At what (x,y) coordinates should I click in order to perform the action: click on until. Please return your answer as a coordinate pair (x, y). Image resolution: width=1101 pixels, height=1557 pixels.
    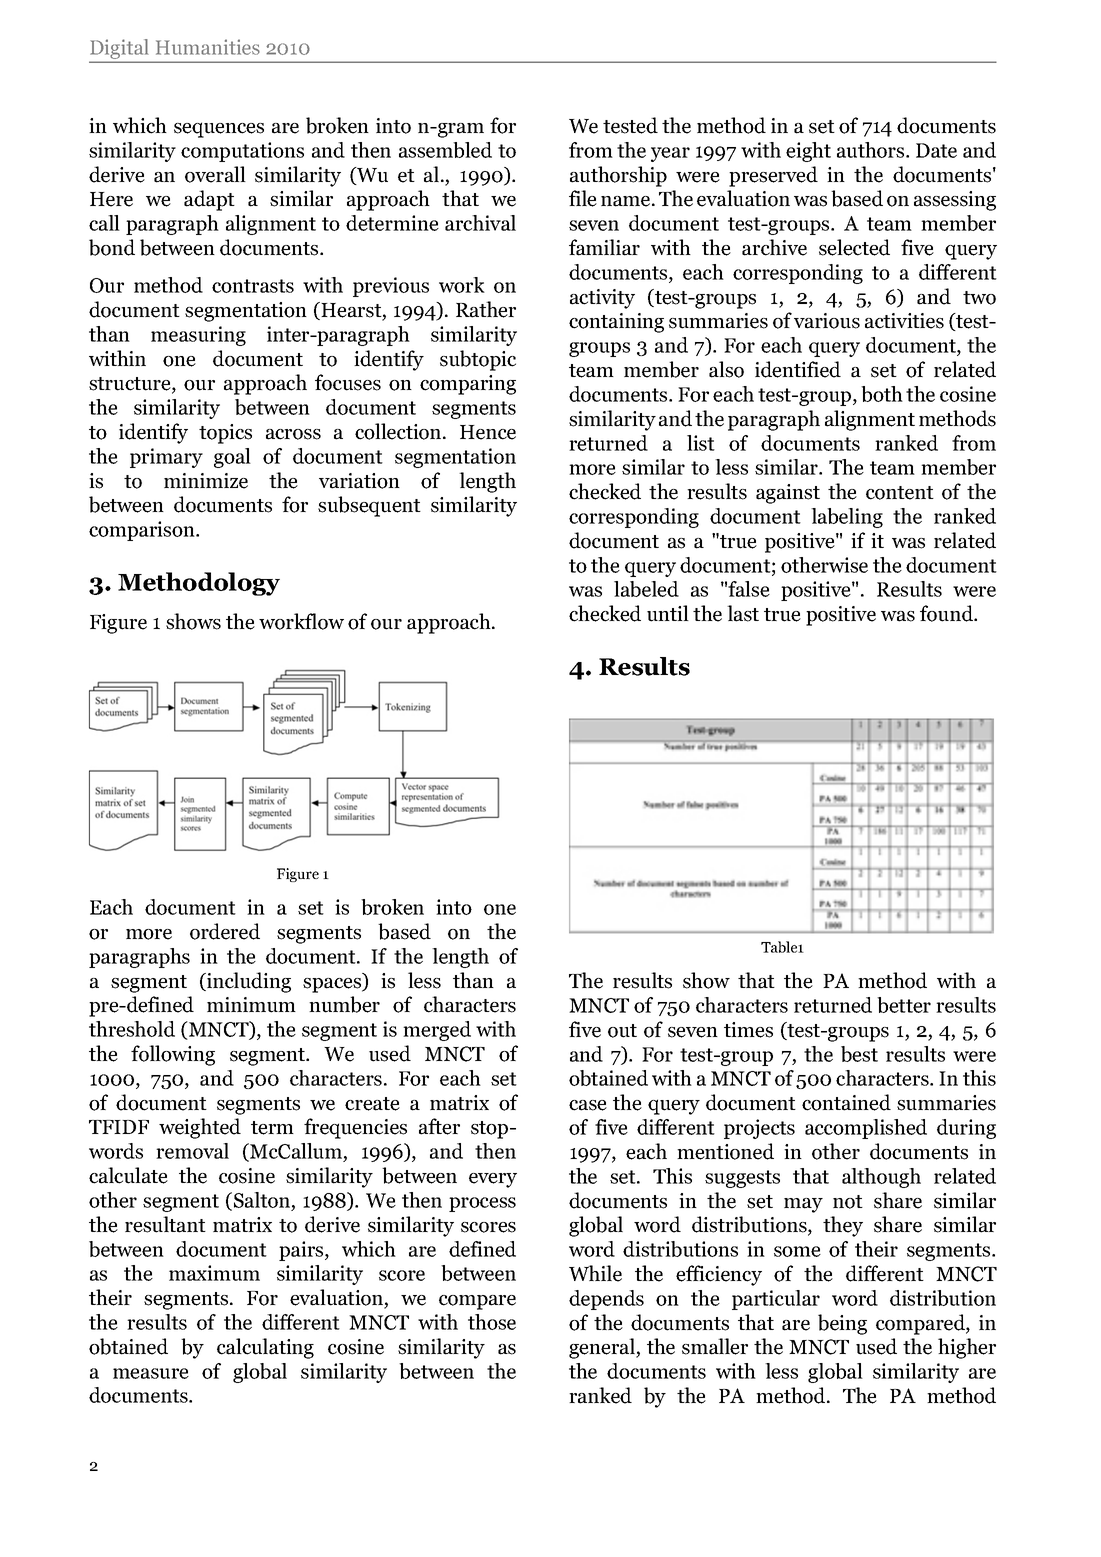
    Looking at the image, I should click on (668, 613).
